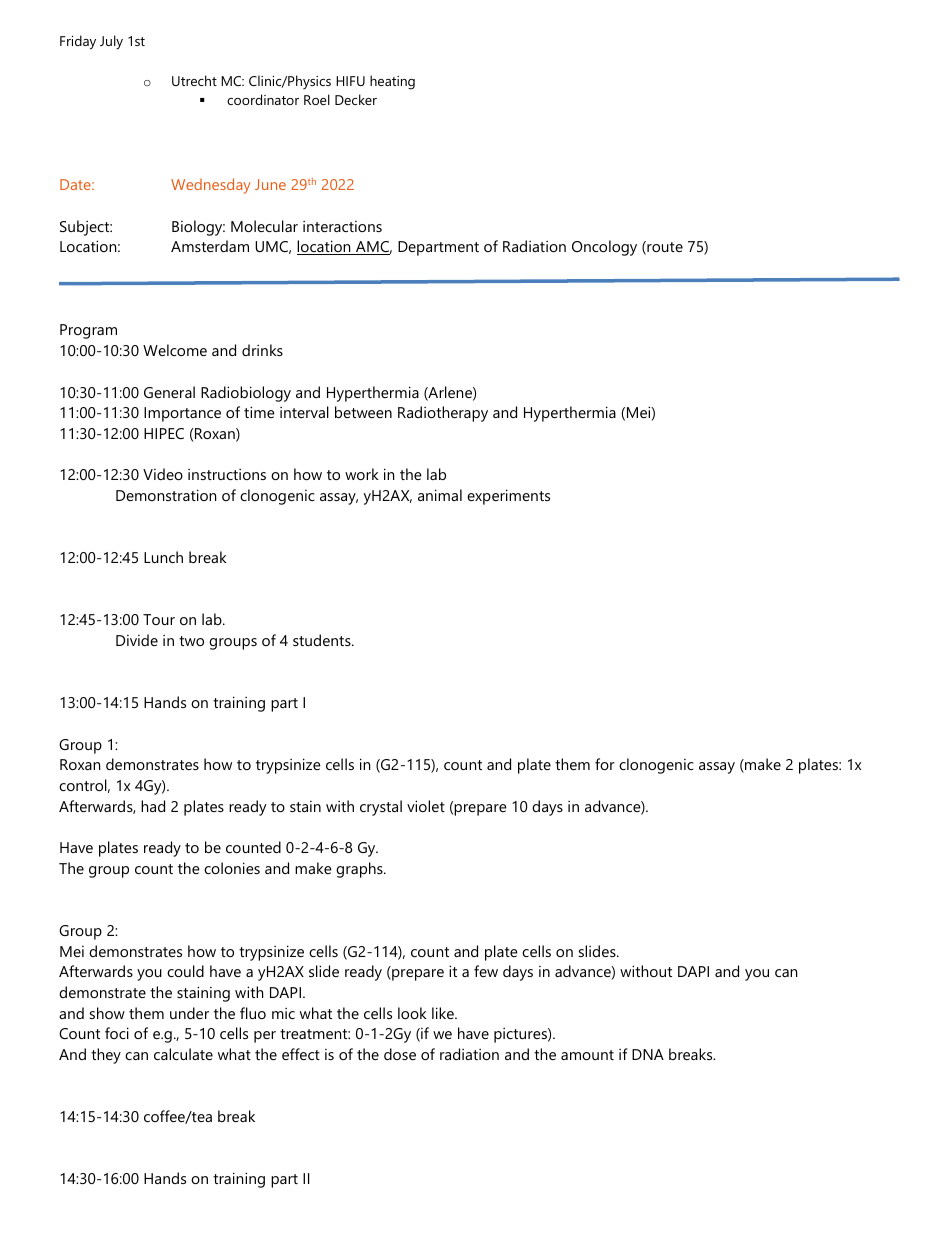 The image size is (952, 1233). I want to click on students, so click(323, 640).
